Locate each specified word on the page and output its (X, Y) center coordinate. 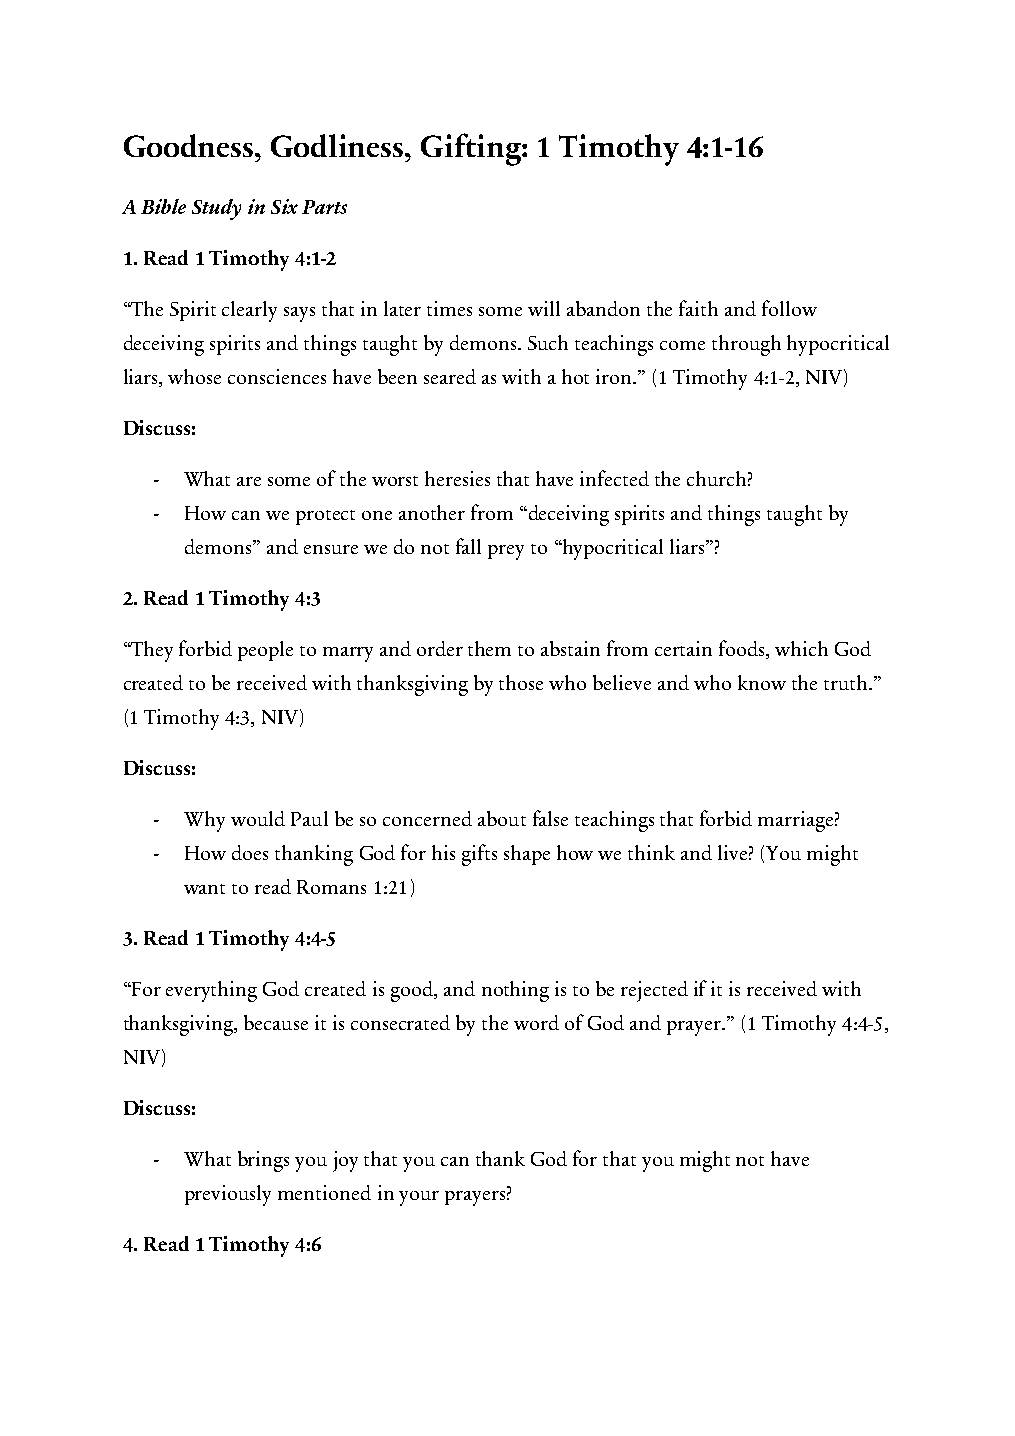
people (265, 651)
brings (263, 1161)
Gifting (472, 149)
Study (216, 209)
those (521, 682)
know (762, 682)
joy (345, 1161)
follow (789, 308)
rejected (654, 991)
